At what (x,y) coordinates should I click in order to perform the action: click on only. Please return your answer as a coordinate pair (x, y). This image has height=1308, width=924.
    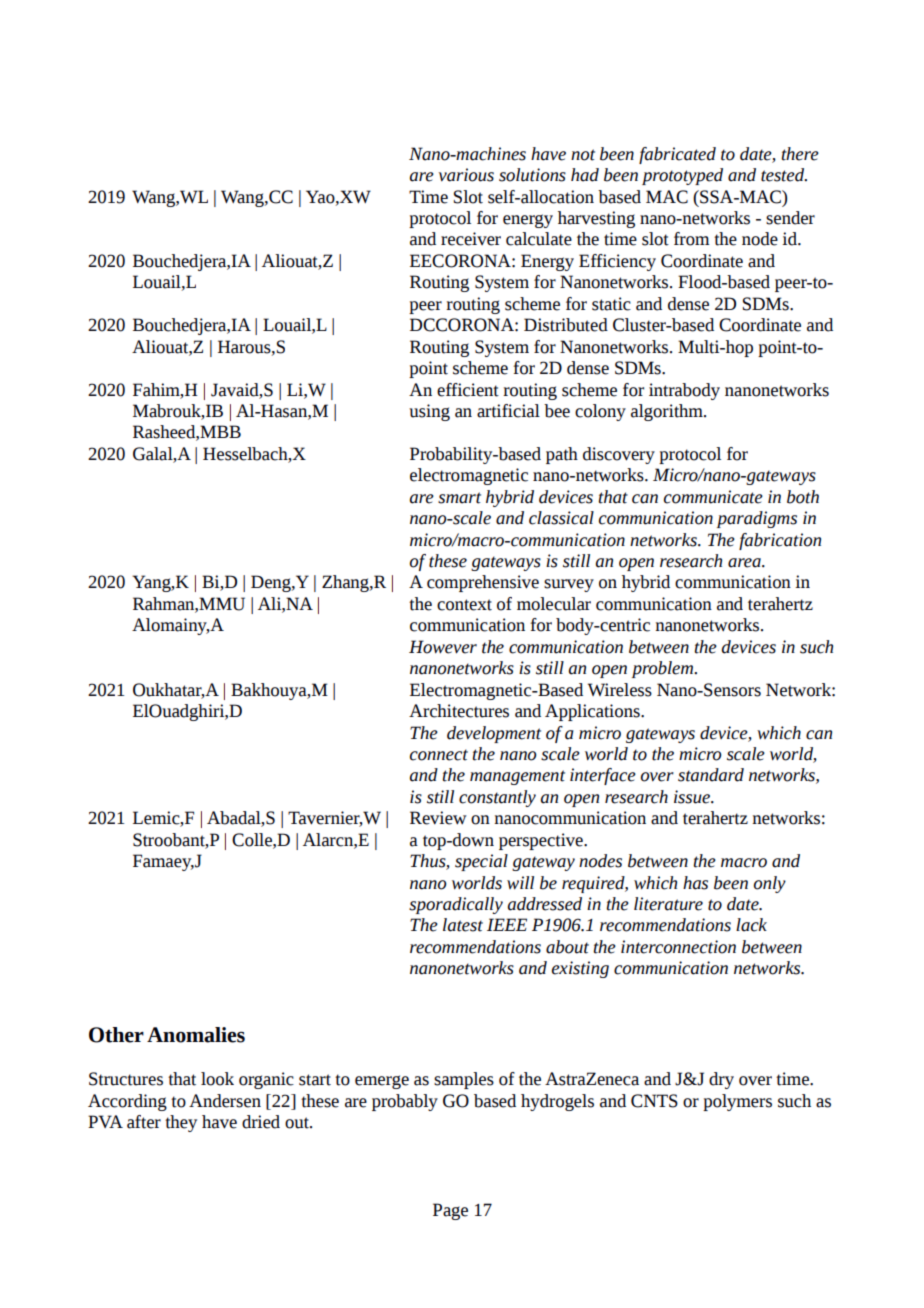
    Looking at the image, I should click on (770, 884).
